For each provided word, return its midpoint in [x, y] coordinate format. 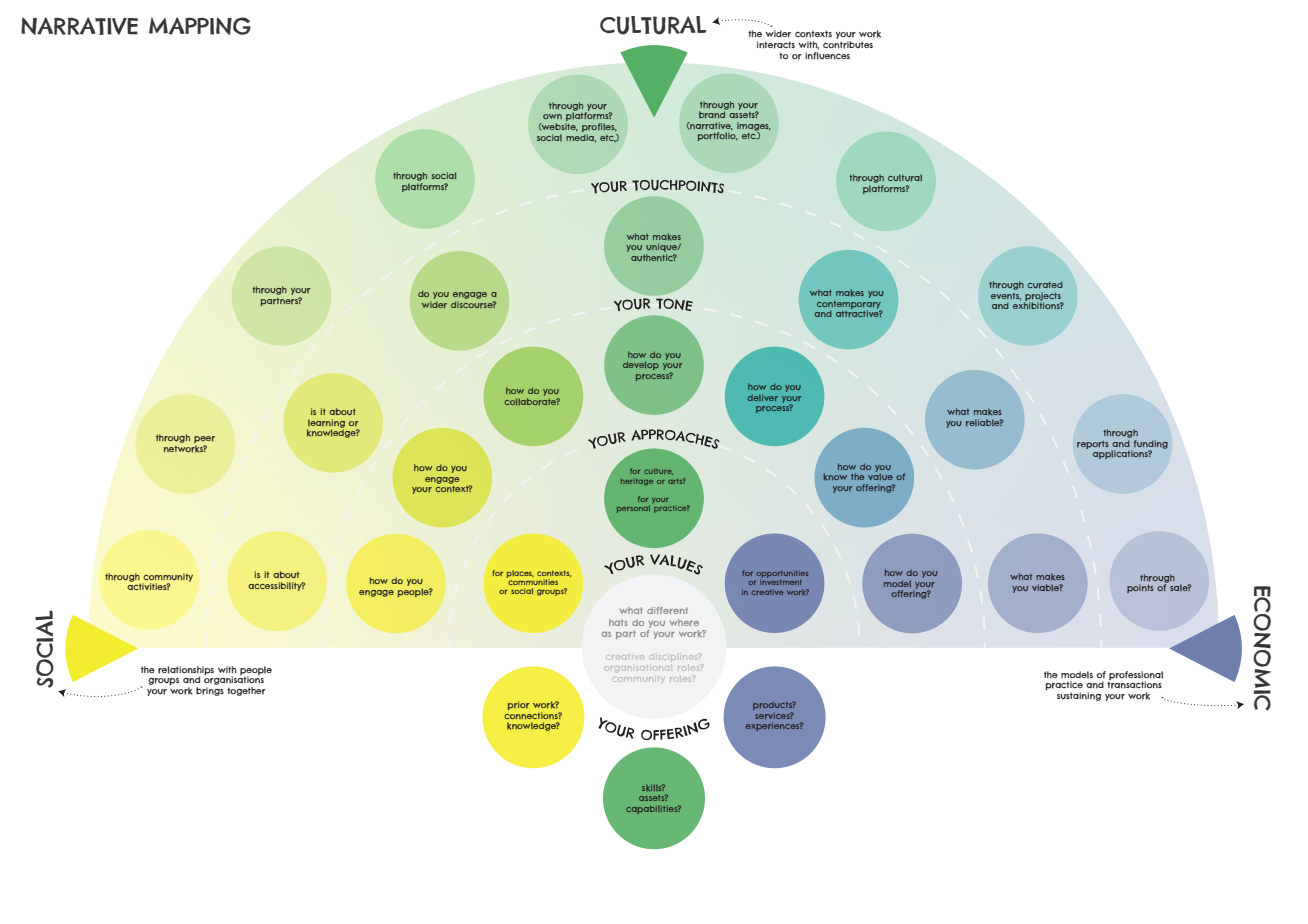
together [246, 691]
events [1006, 296]
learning [326, 424]
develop [641, 365]
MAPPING [200, 26]
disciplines [674, 657]
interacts [776, 45]
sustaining [1079, 696]
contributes [848, 45]
